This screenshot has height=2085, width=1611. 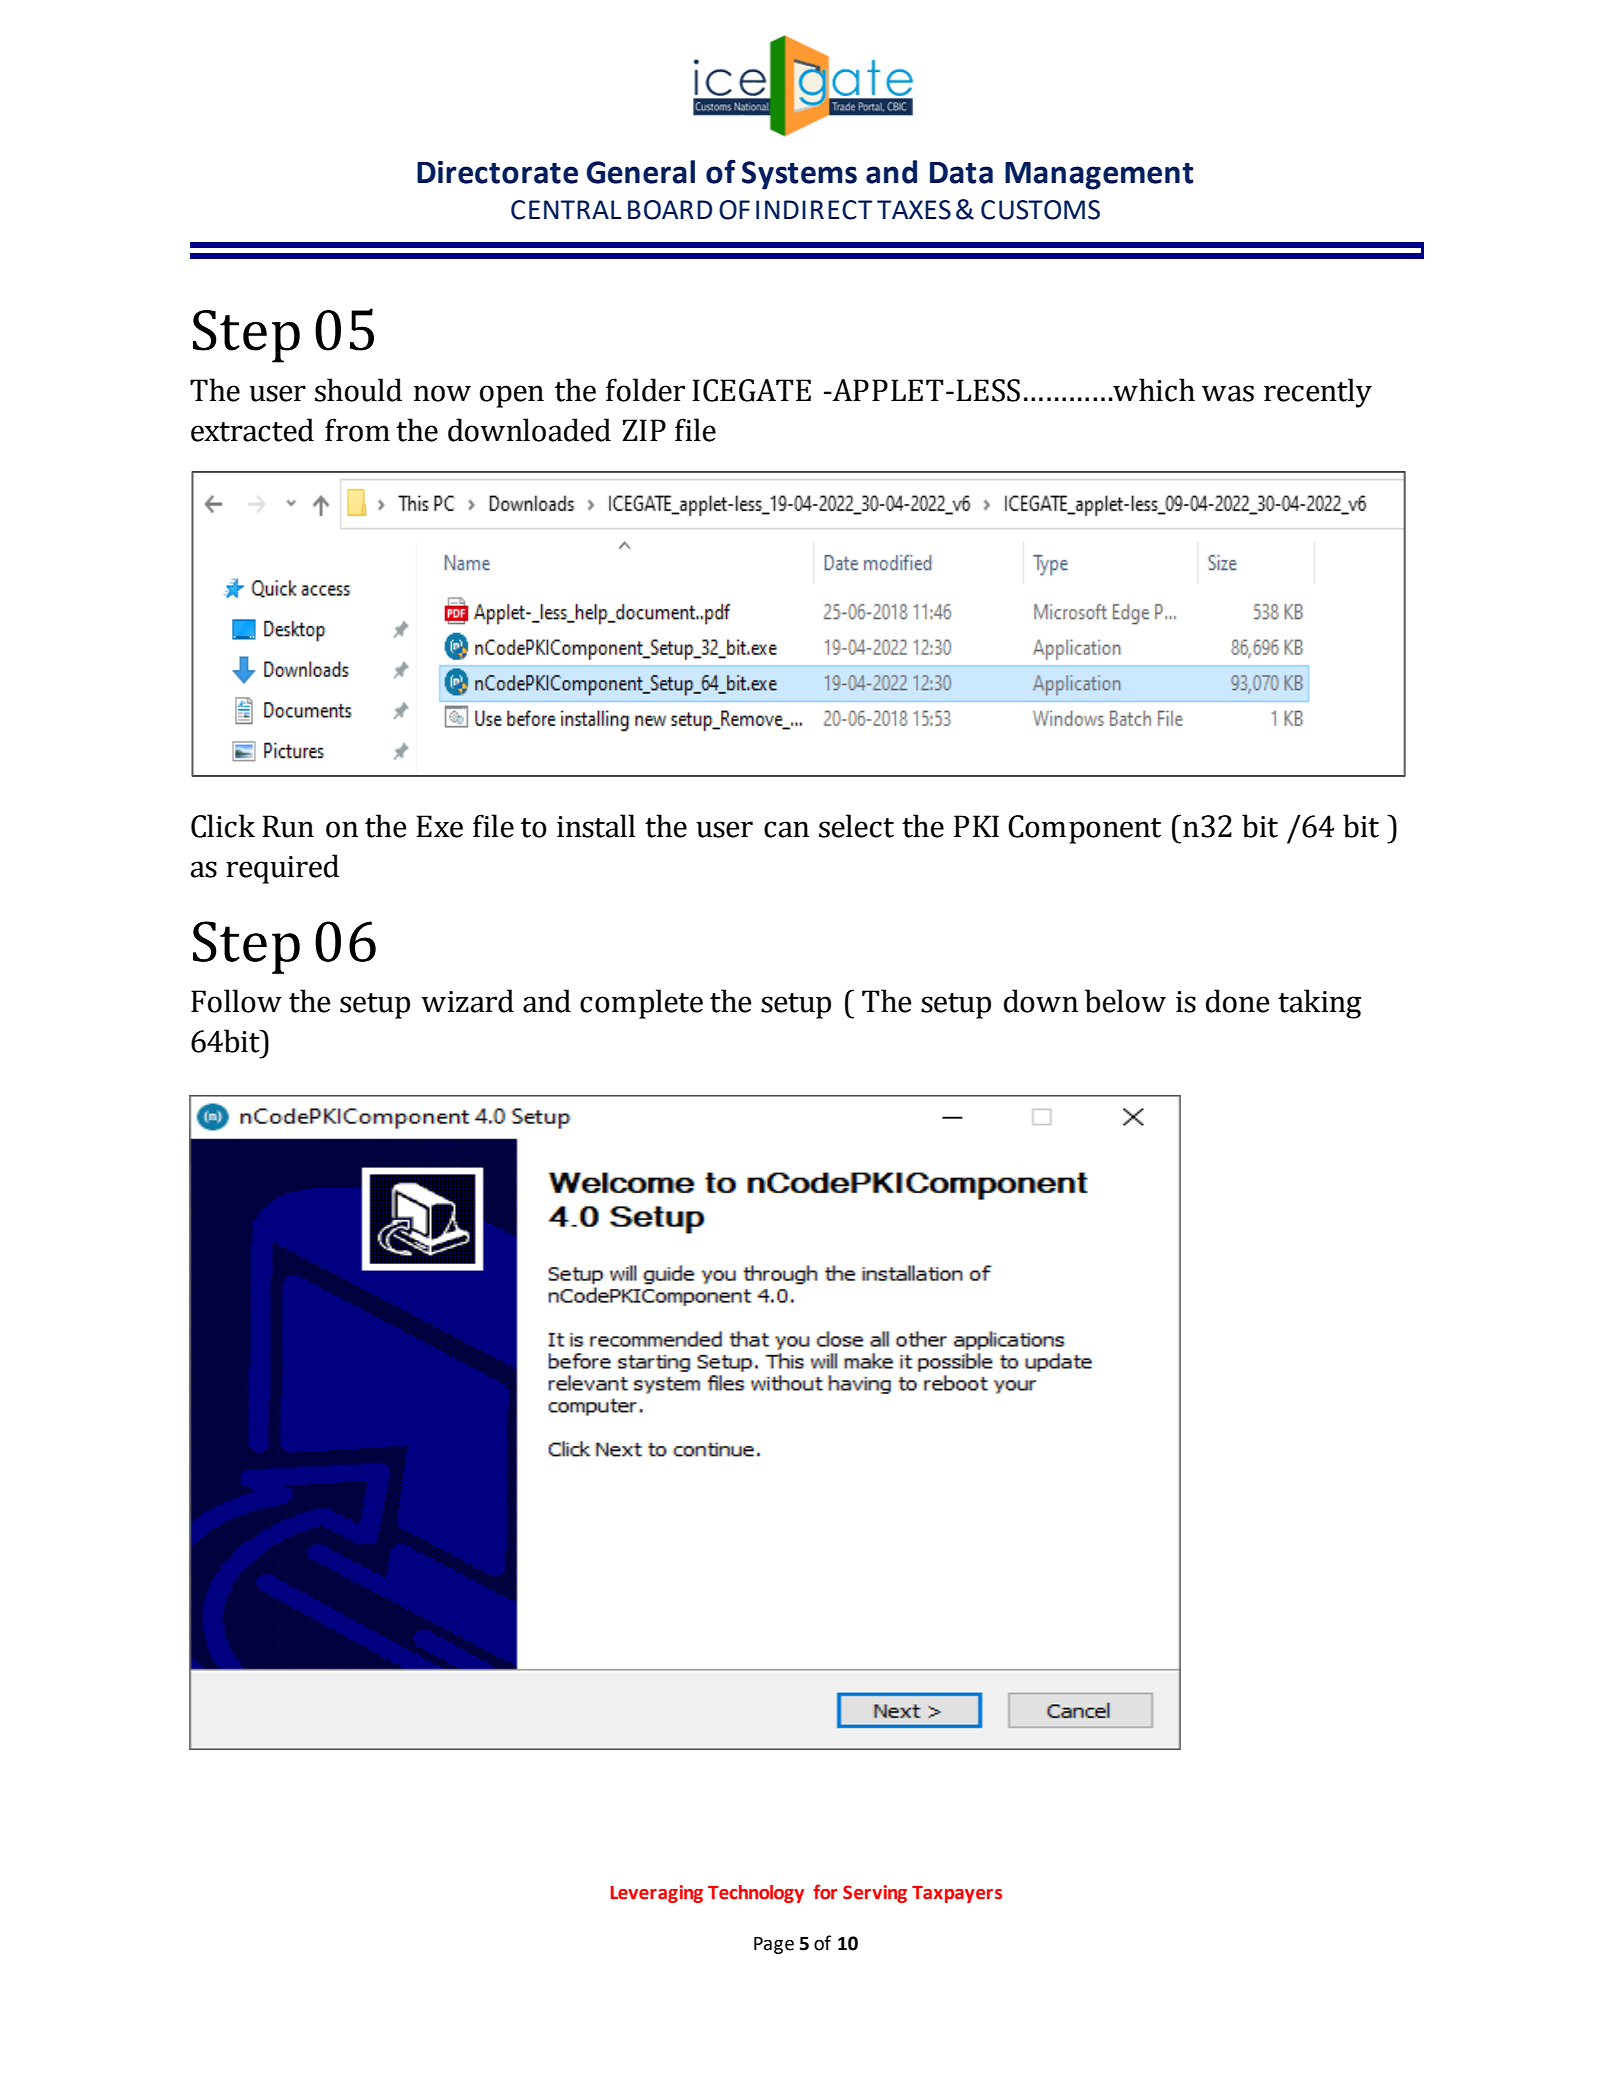 I want to click on ZIP, so click(x=644, y=430).
